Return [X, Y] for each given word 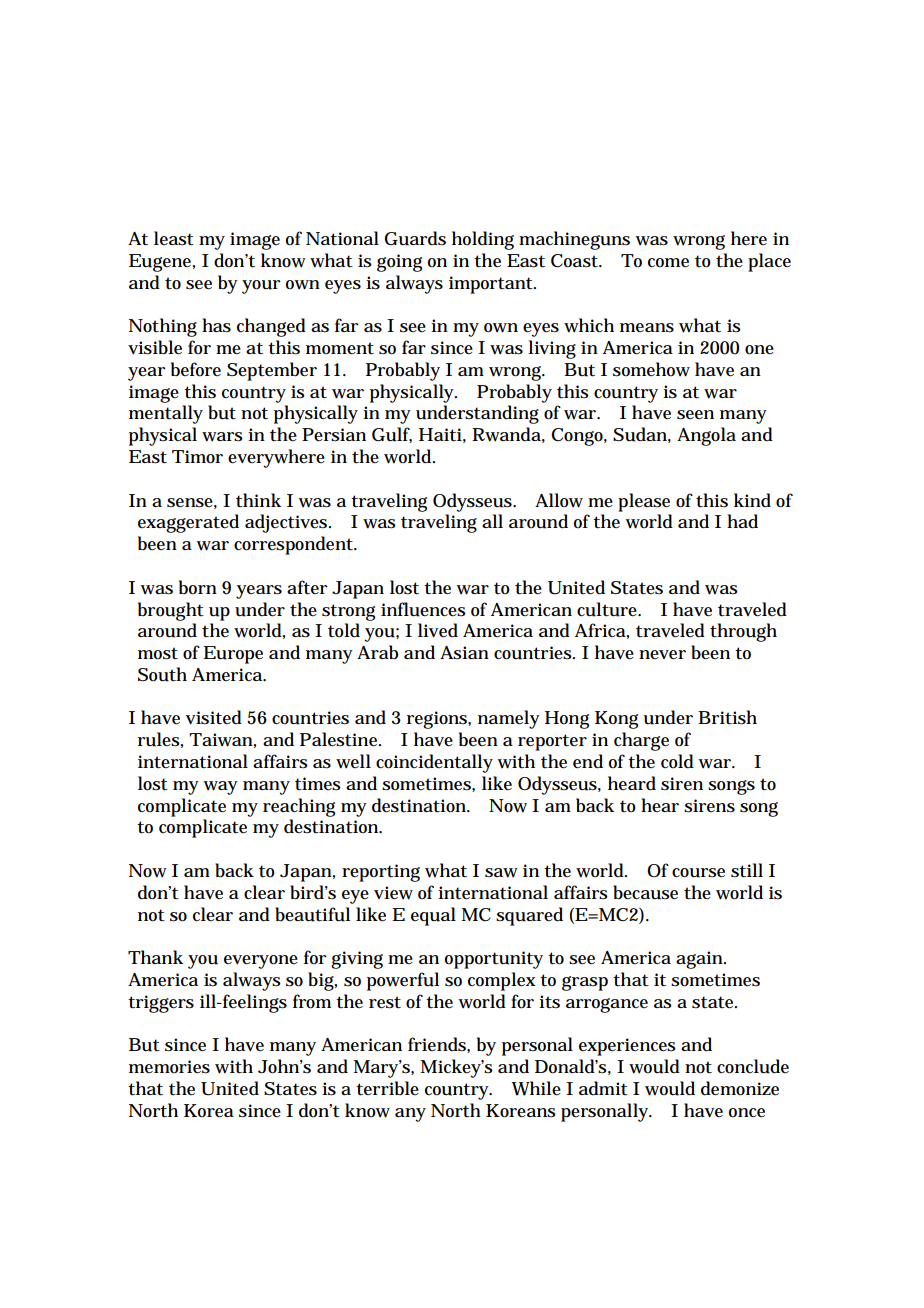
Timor [197, 457]
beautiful [312, 914]
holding [483, 240]
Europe [233, 655]
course [698, 873]
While [536, 1088]
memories [169, 1067]
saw [501, 873]
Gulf [392, 435]
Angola [706, 436]
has [216, 325]
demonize [740, 1088]
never [662, 655]
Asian [464, 653]
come [668, 263]
